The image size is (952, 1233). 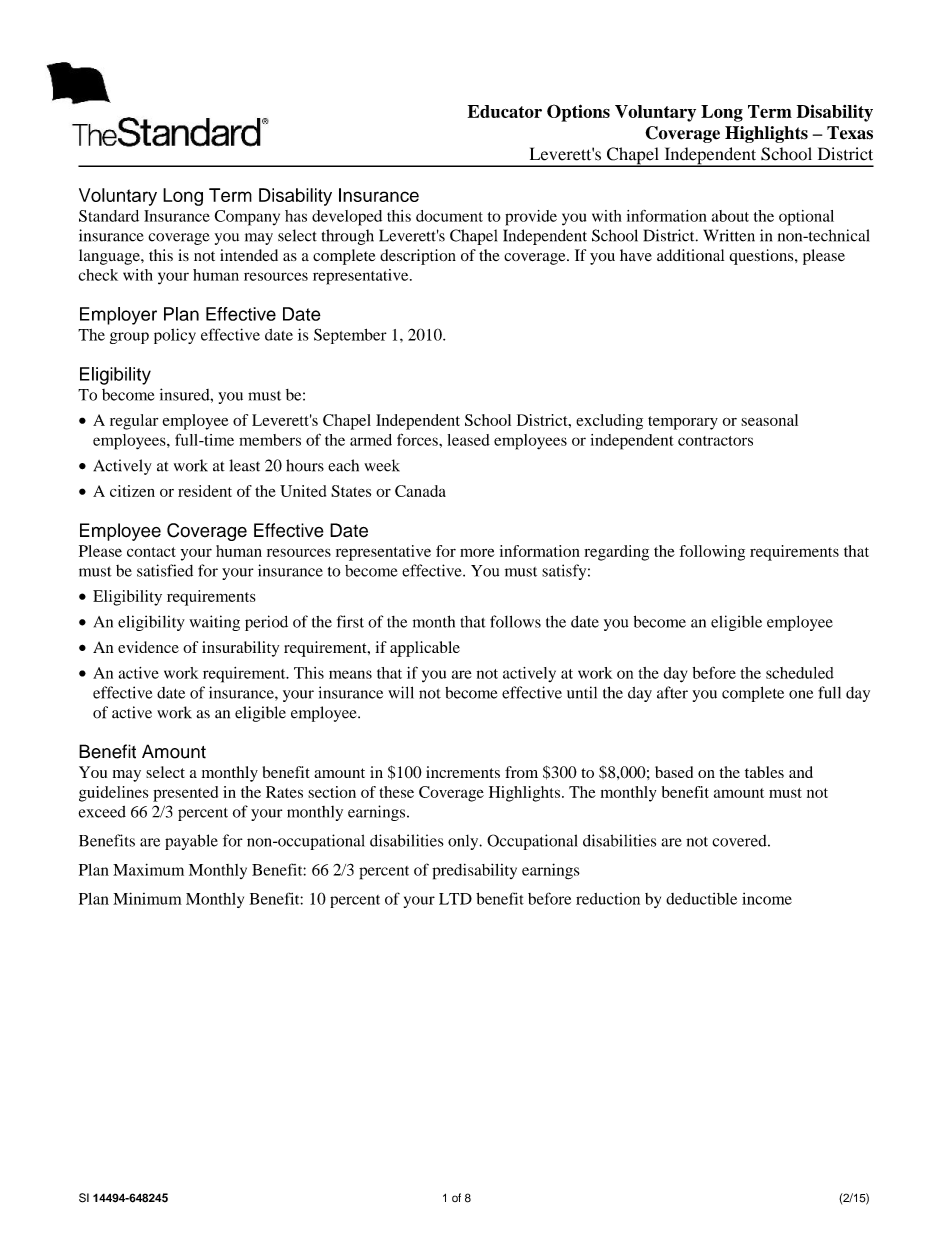 I want to click on Maximum, so click(x=148, y=870).
